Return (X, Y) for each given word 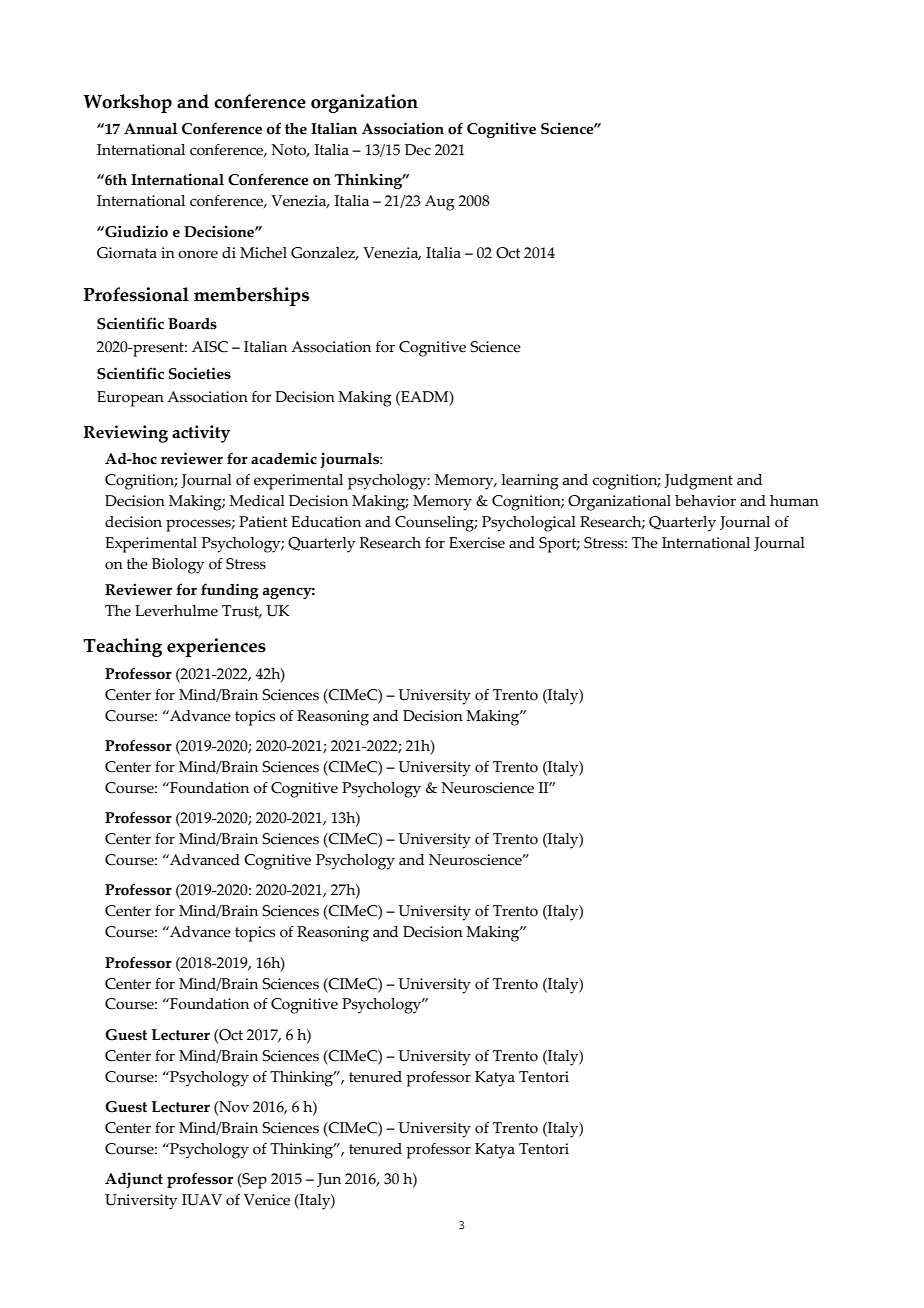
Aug (440, 203)
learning (530, 482)
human (794, 501)
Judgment (698, 482)
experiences (216, 647)
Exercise (477, 543)
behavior (705, 501)
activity (201, 434)
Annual (150, 128)
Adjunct (134, 1180)
